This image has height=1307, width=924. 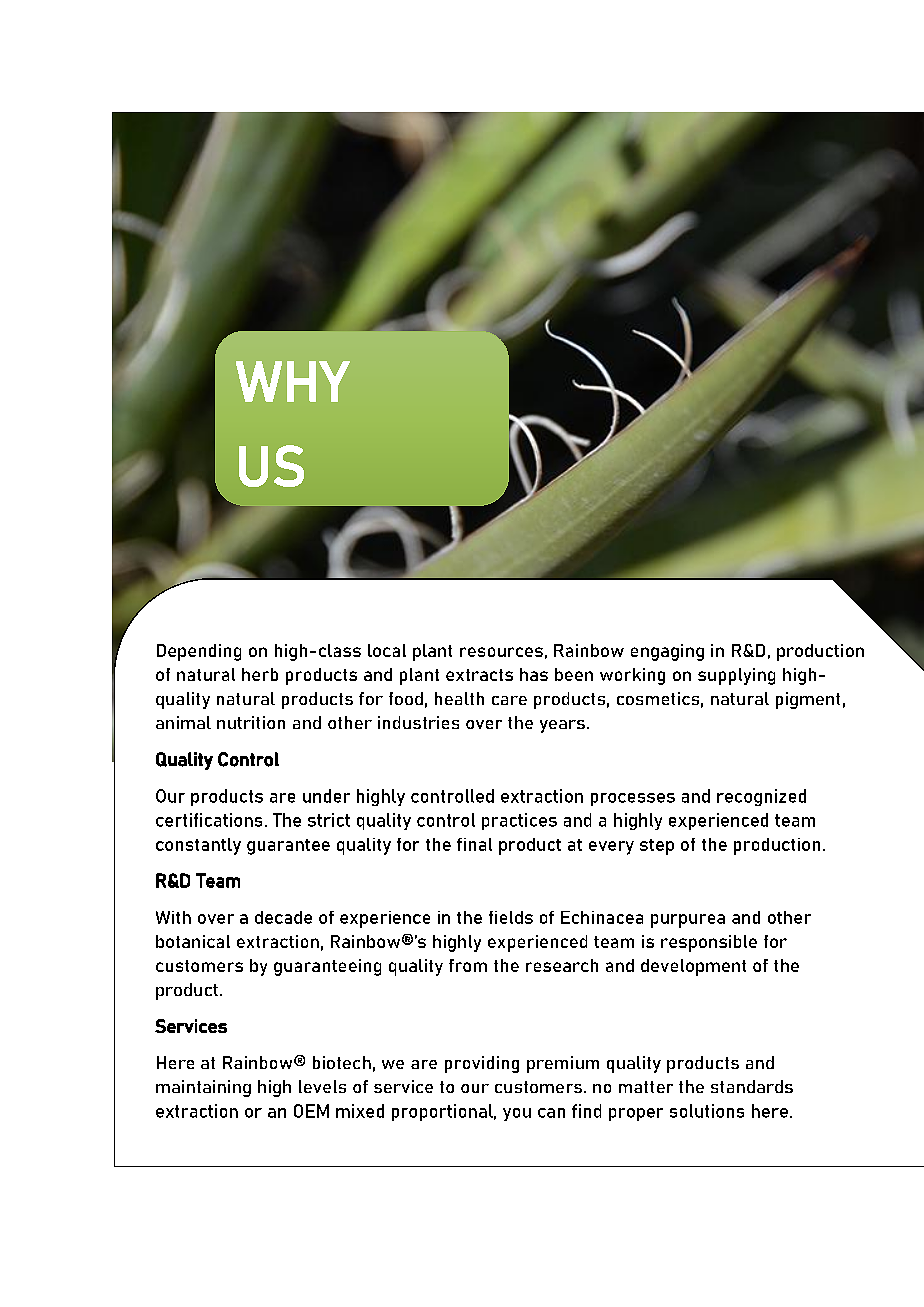 I want to click on maintaining, so click(x=203, y=1088).
